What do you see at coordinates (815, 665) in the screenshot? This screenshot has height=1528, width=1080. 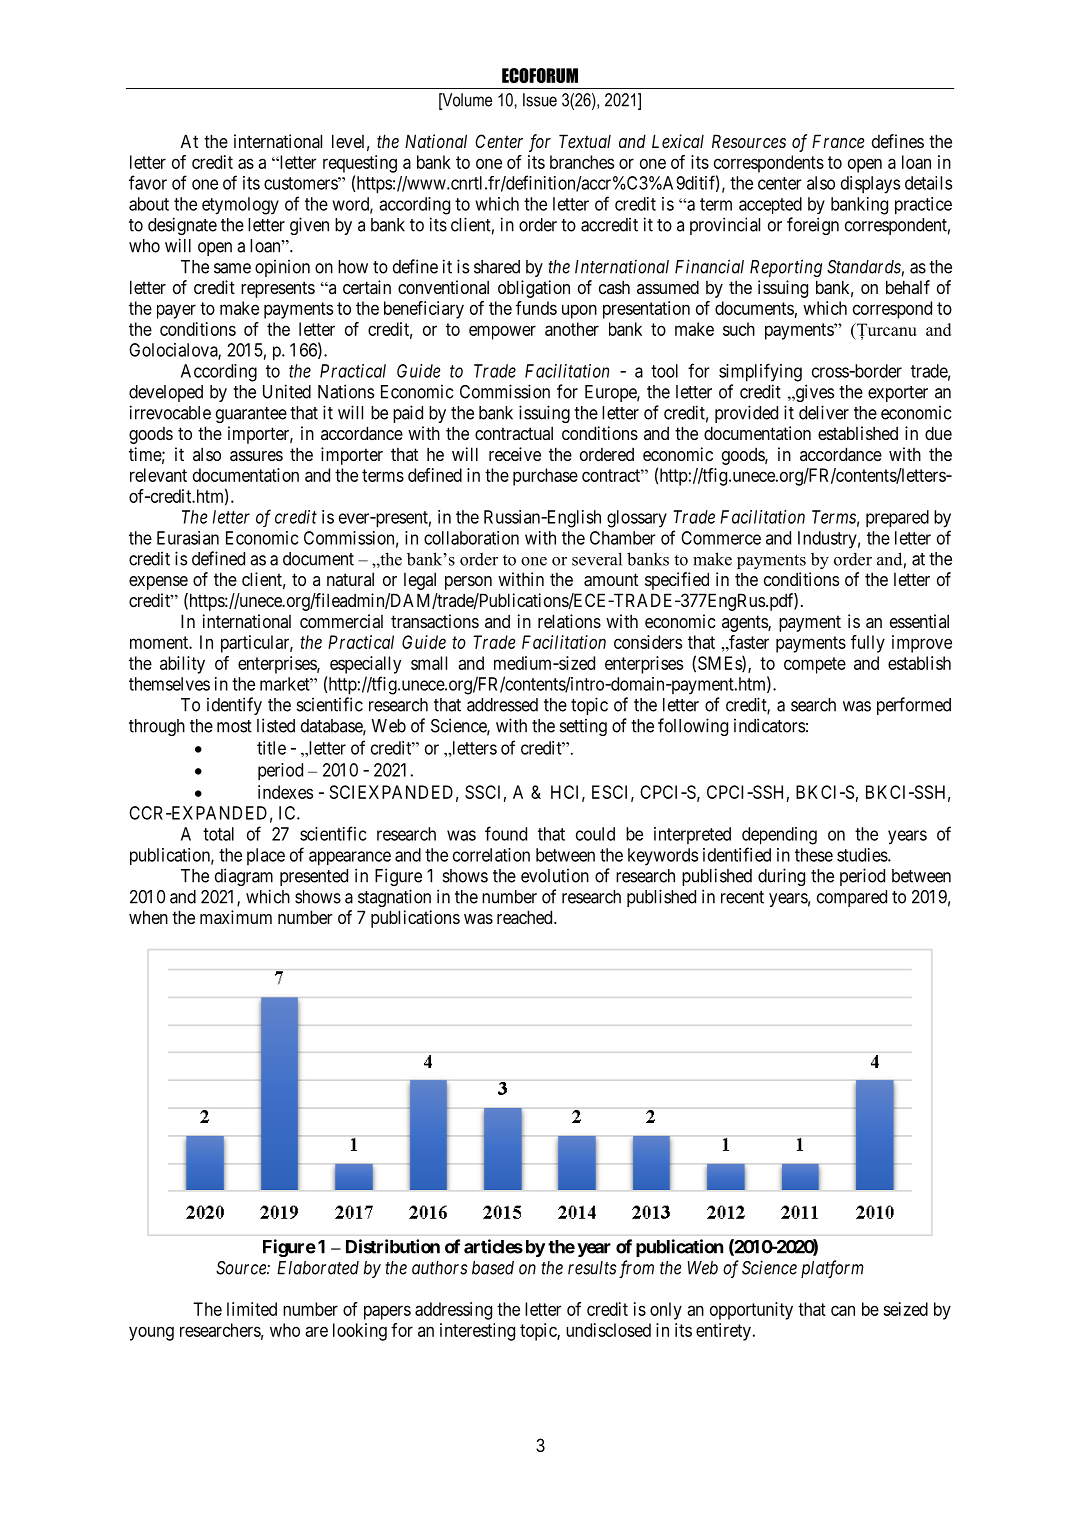 I see `compete` at bounding box center [815, 665].
